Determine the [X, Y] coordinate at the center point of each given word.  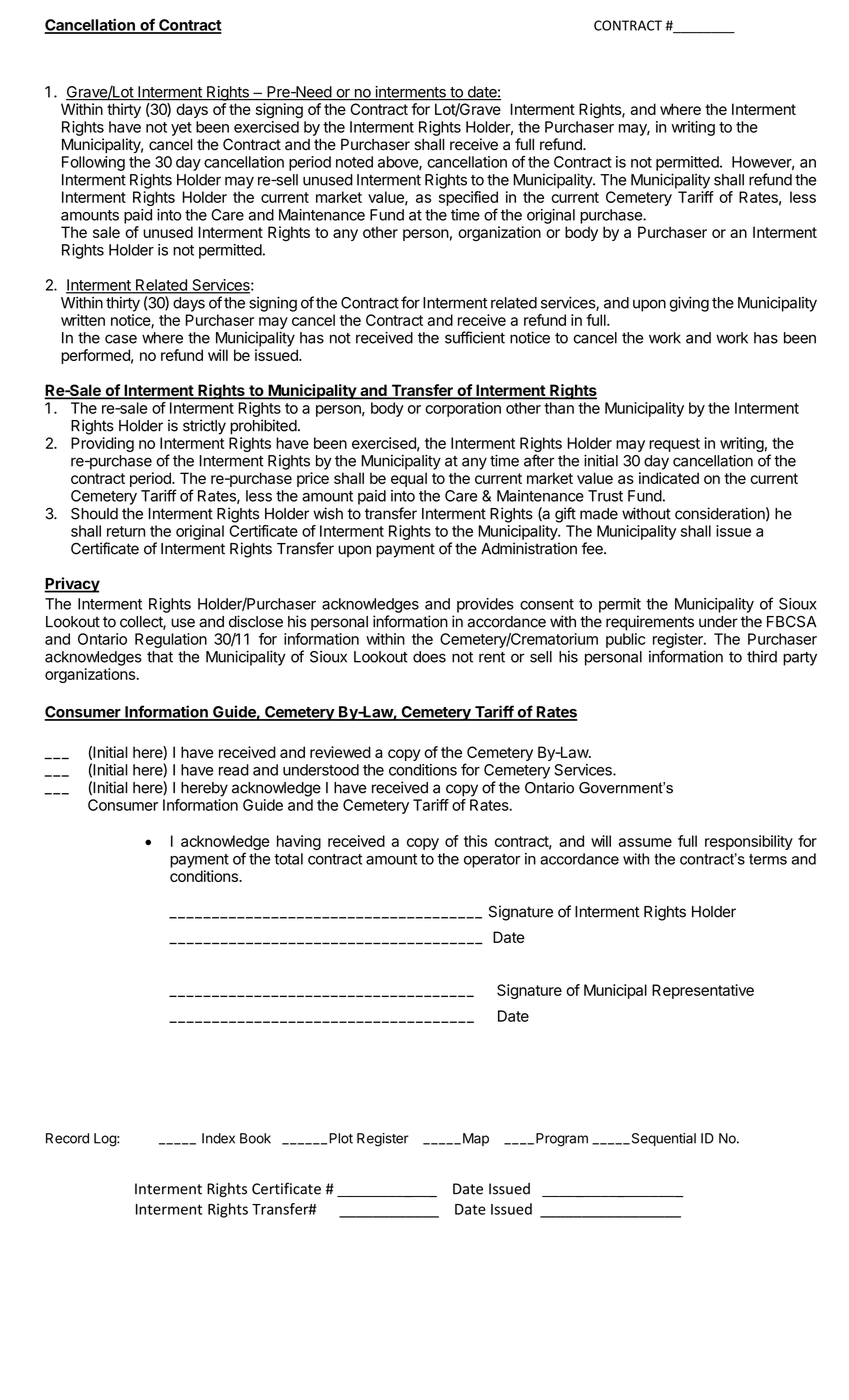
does [429, 657]
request [674, 445]
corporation [463, 409]
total [288, 859]
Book [255, 1138]
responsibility [749, 842]
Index [218, 1138]
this [475, 841]
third [762, 657]
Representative [703, 991]
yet [181, 129]
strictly [204, 427]
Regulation [171, 640]
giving [689, 304]
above [399, 163]
